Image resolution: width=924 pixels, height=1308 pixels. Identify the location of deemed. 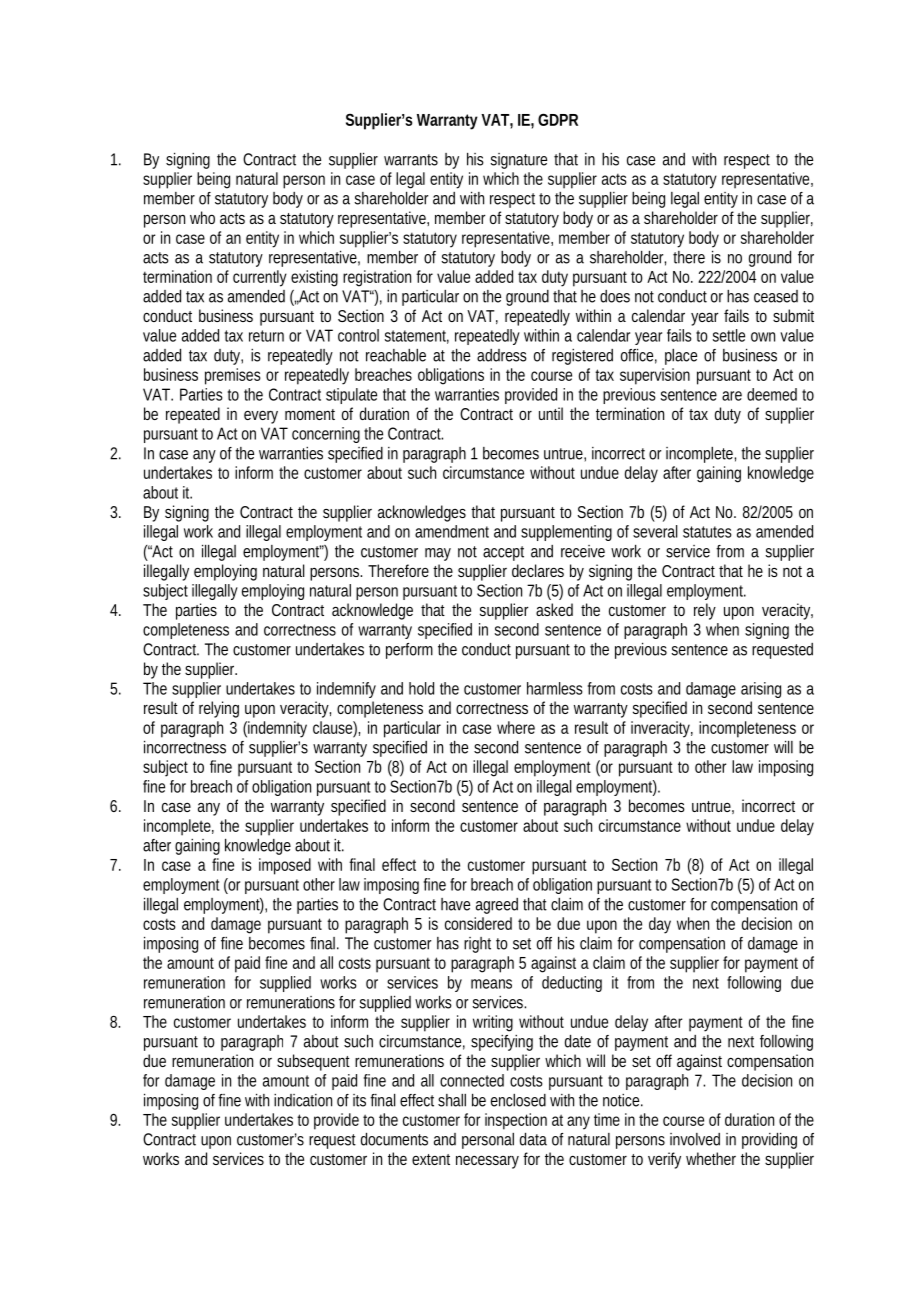
(772, 394).
